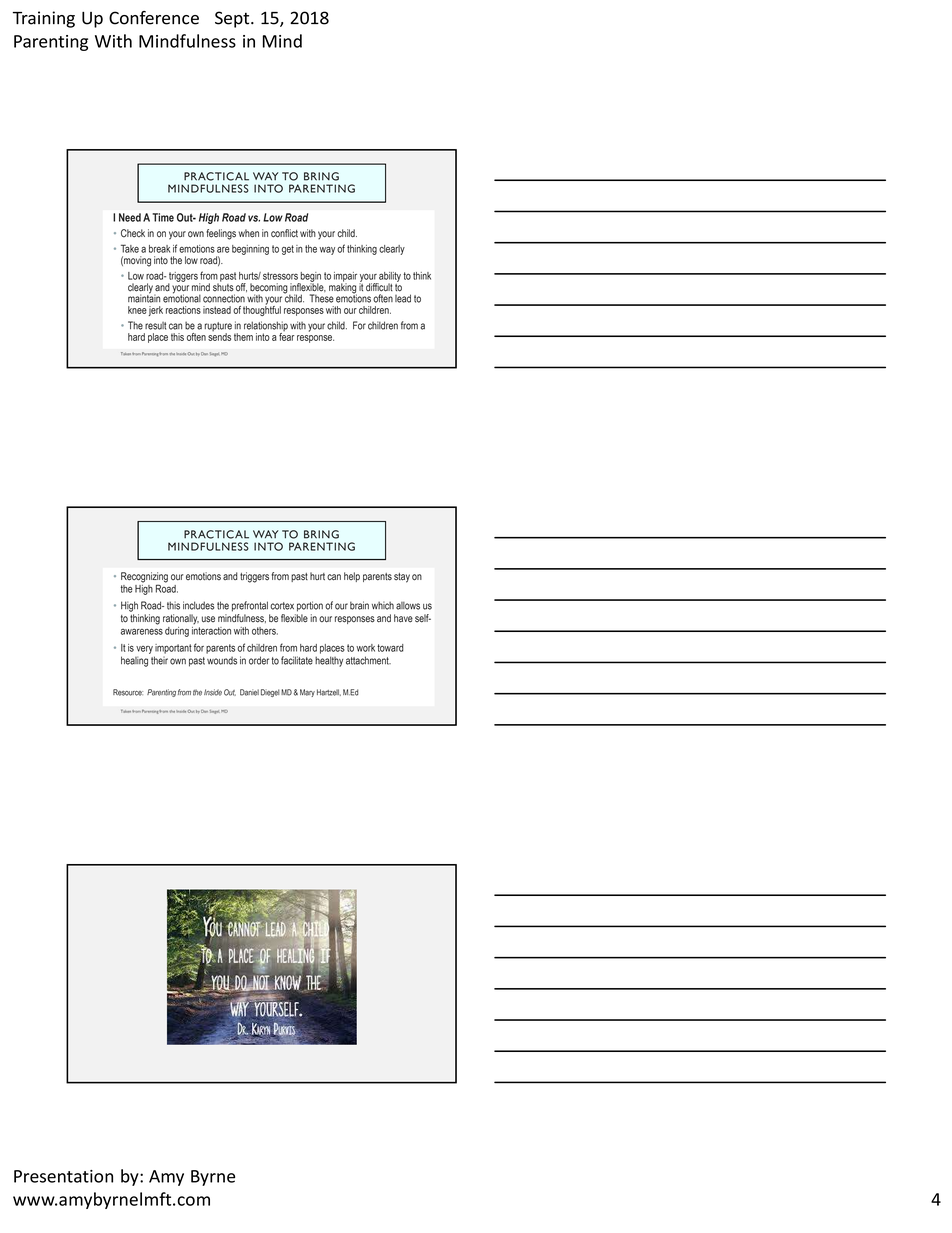  What do you see at coordinates (44, 19) in the page?
I see `Training` at bounding box center [44, 19].
